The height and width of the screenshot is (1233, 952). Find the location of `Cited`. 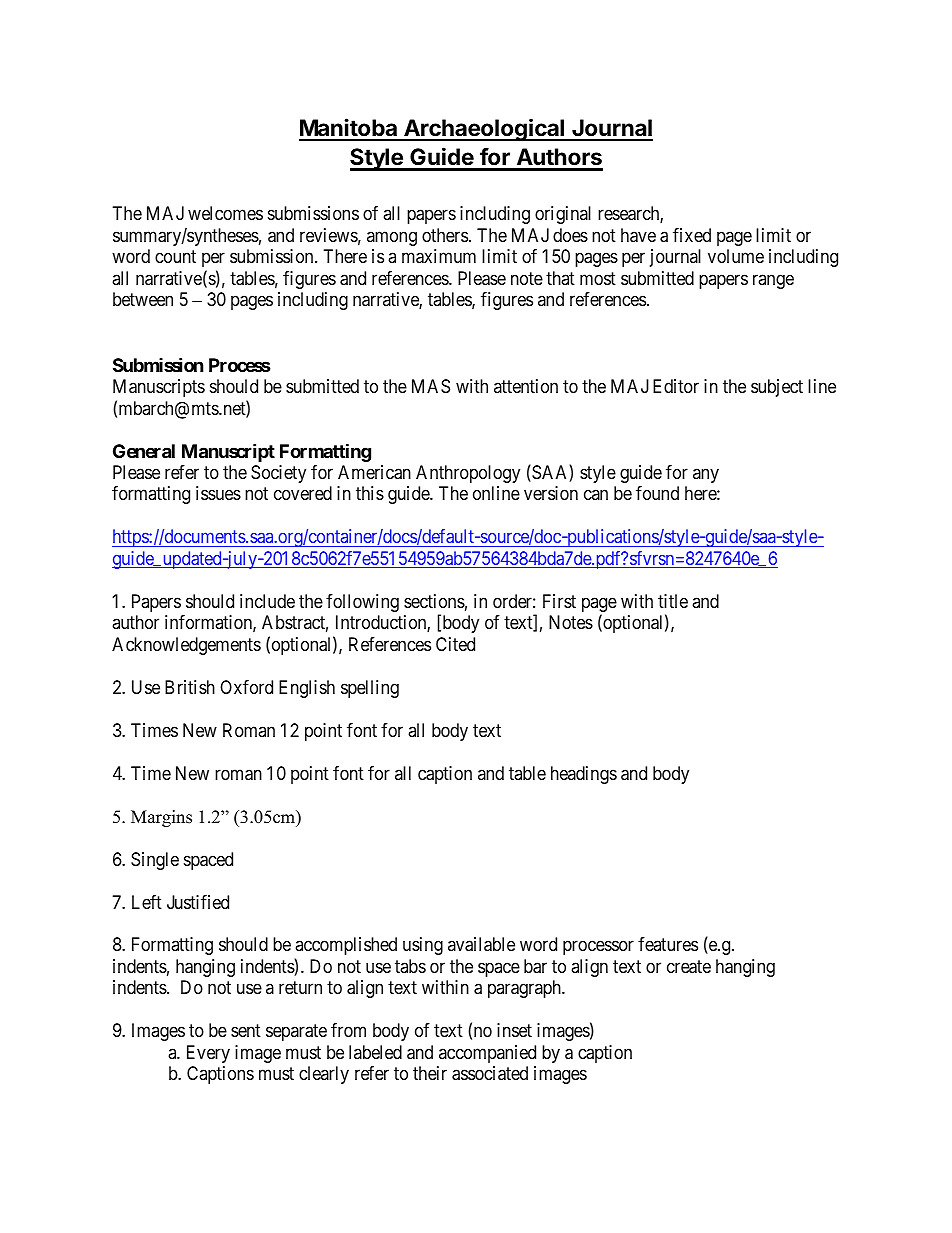

Cited is located at coordinates (455, 644).
